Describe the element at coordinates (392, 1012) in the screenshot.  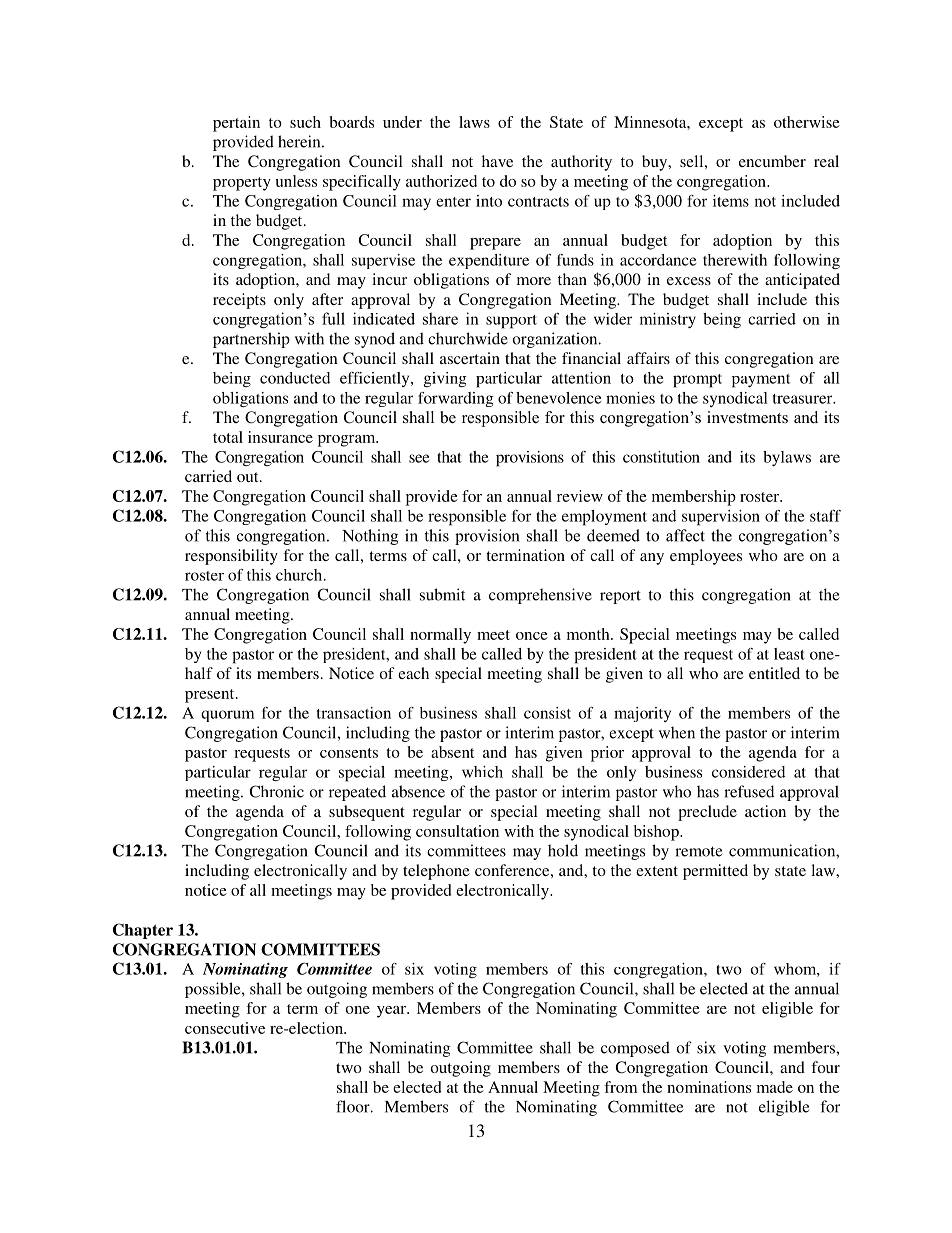
I see `year` at that location.
